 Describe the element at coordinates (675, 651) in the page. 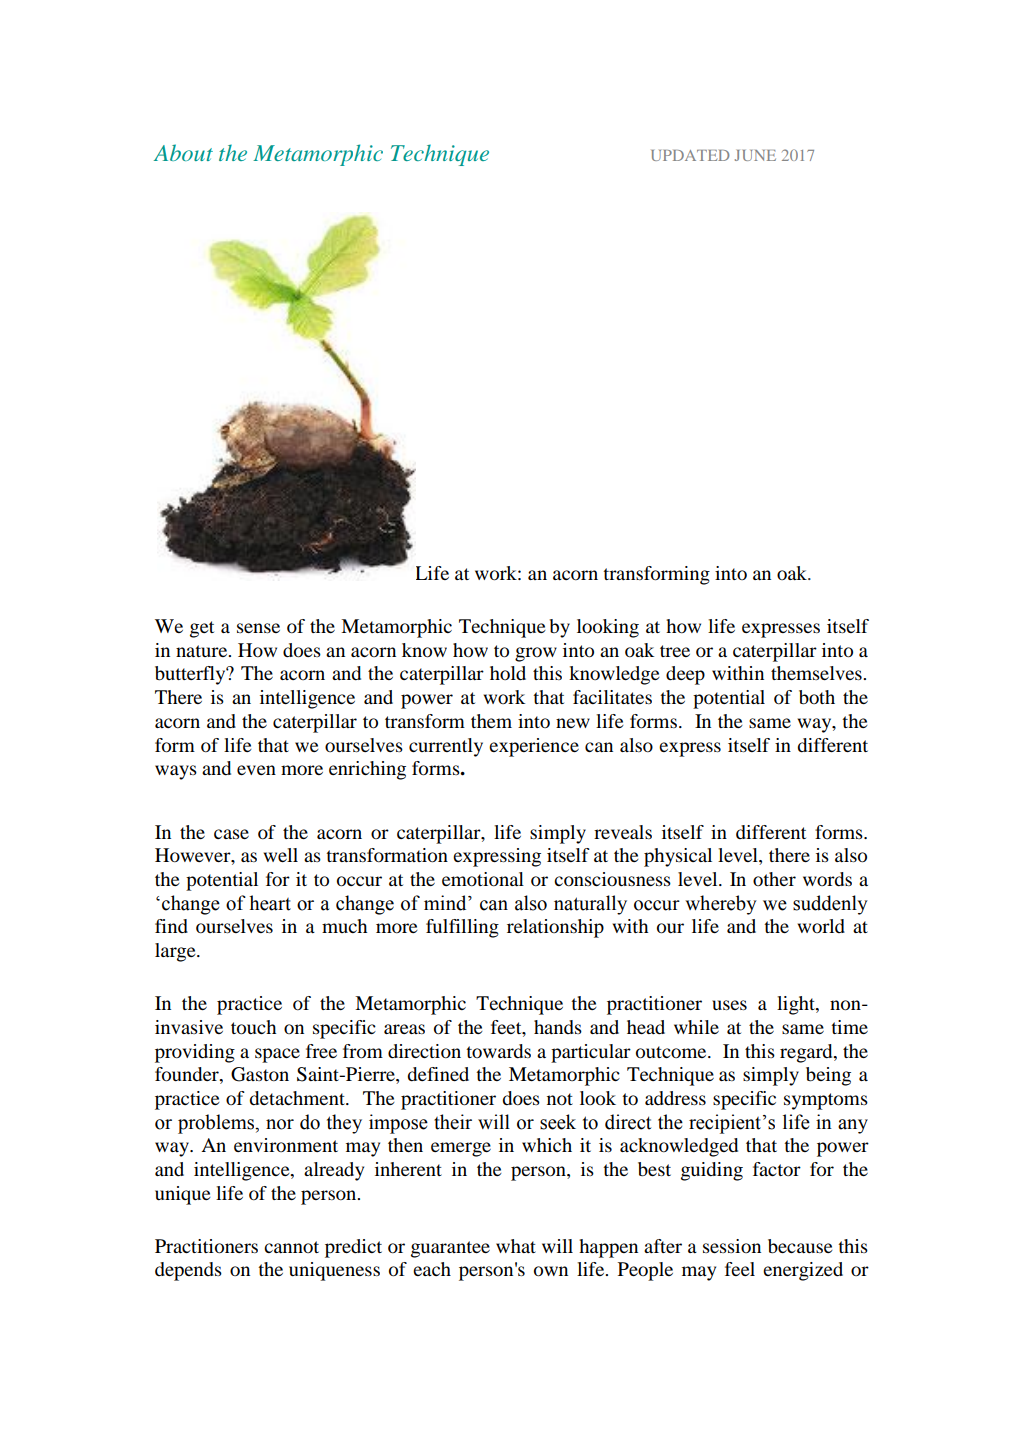

I see `tree` at that location.
